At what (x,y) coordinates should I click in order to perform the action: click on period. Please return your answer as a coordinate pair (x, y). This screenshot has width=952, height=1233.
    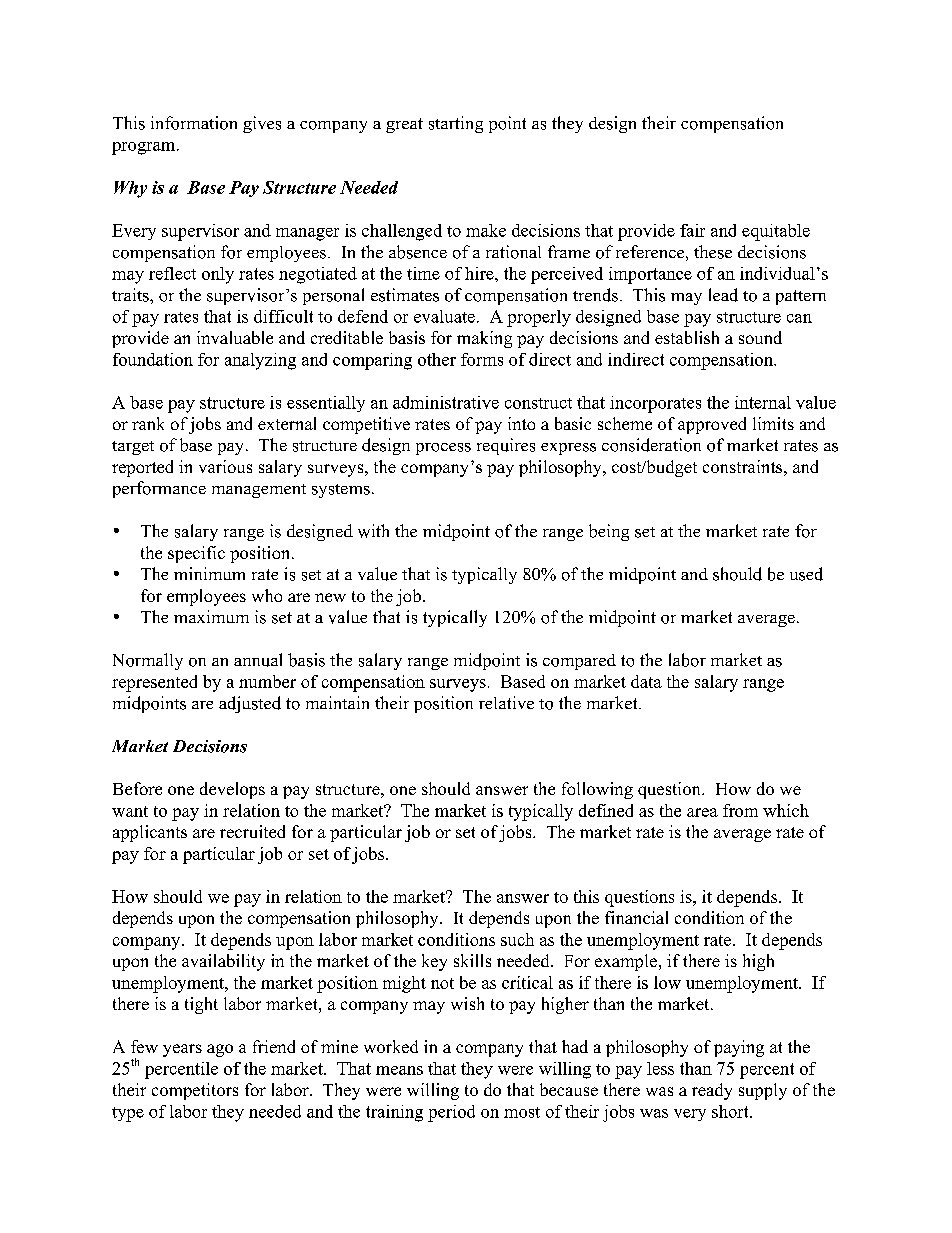
    Looking at the image, I should click on (451, 1113).
